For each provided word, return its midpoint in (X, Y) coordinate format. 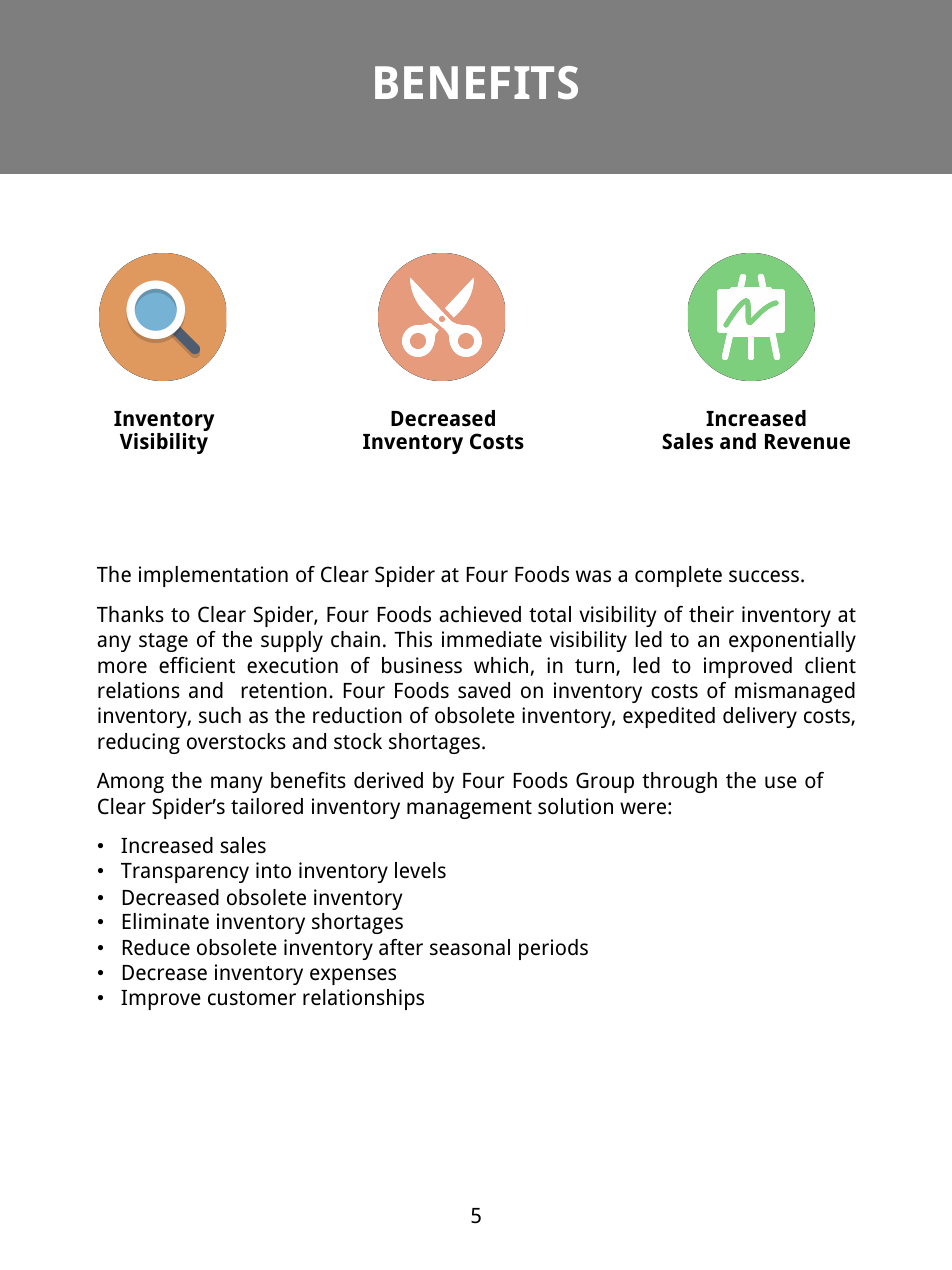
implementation (213, 576)
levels (420, 870)
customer (252, 998)
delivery (760, 717)
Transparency (185, 873)
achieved (480, 614)
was (593, 576)
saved (484, 690)
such (220, 715)
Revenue (807, 441)
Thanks (130, 614)
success (765, 576)
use (781, 782)
